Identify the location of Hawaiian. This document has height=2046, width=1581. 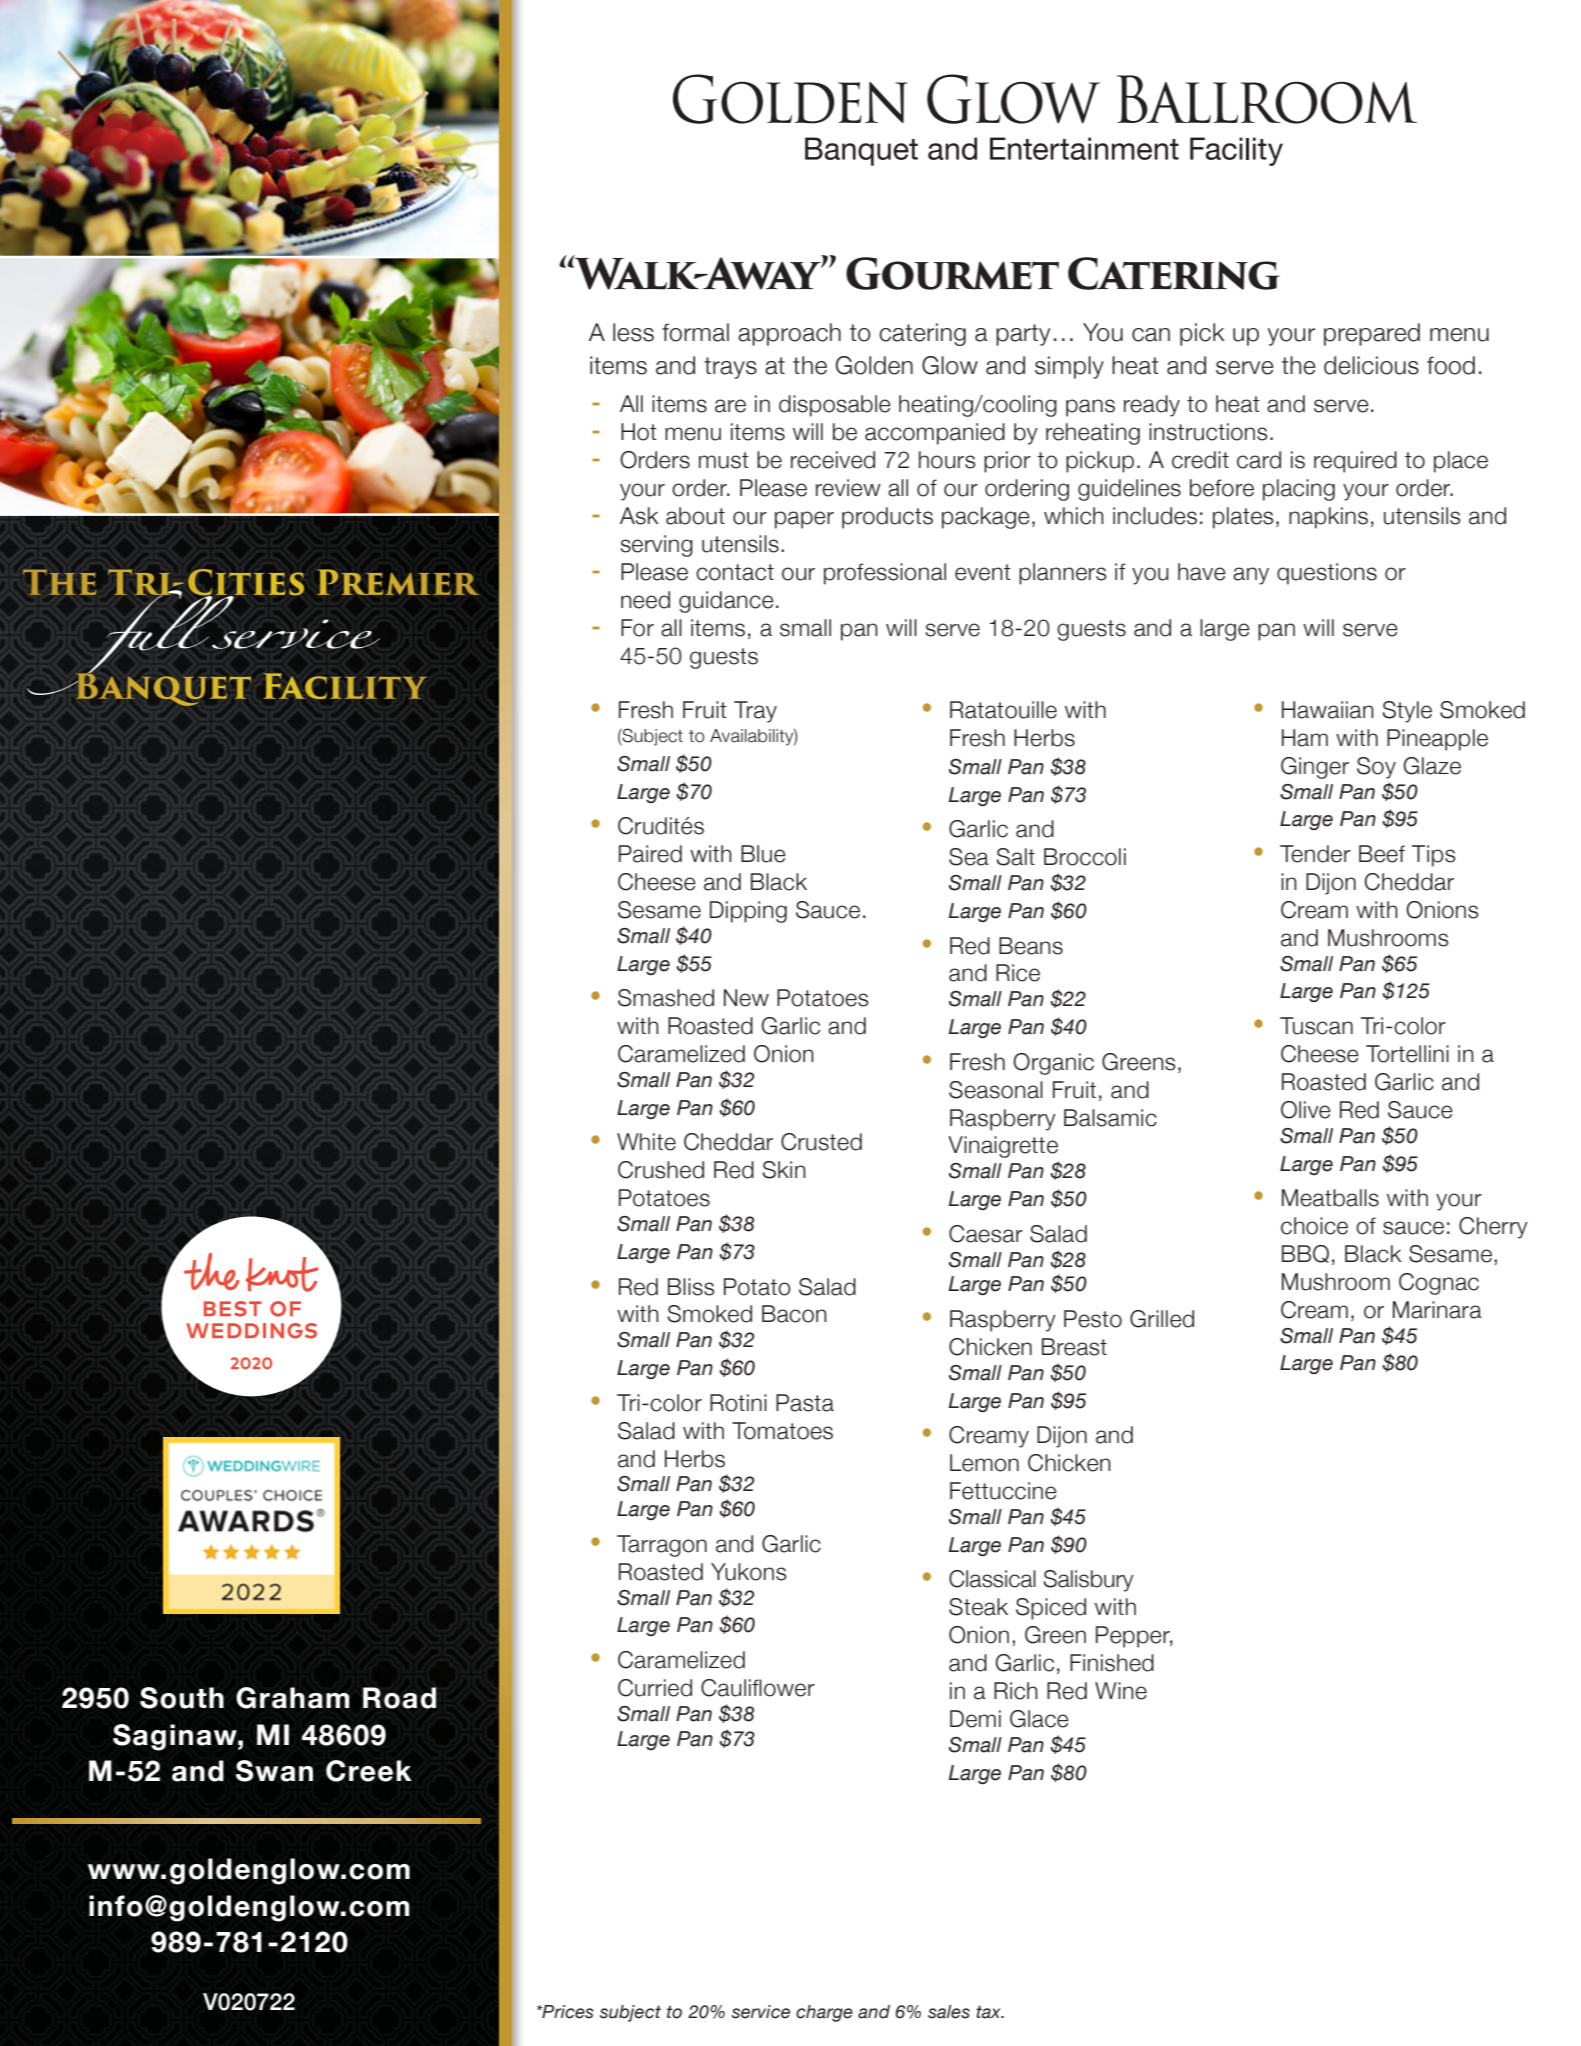
(1328, 710).
